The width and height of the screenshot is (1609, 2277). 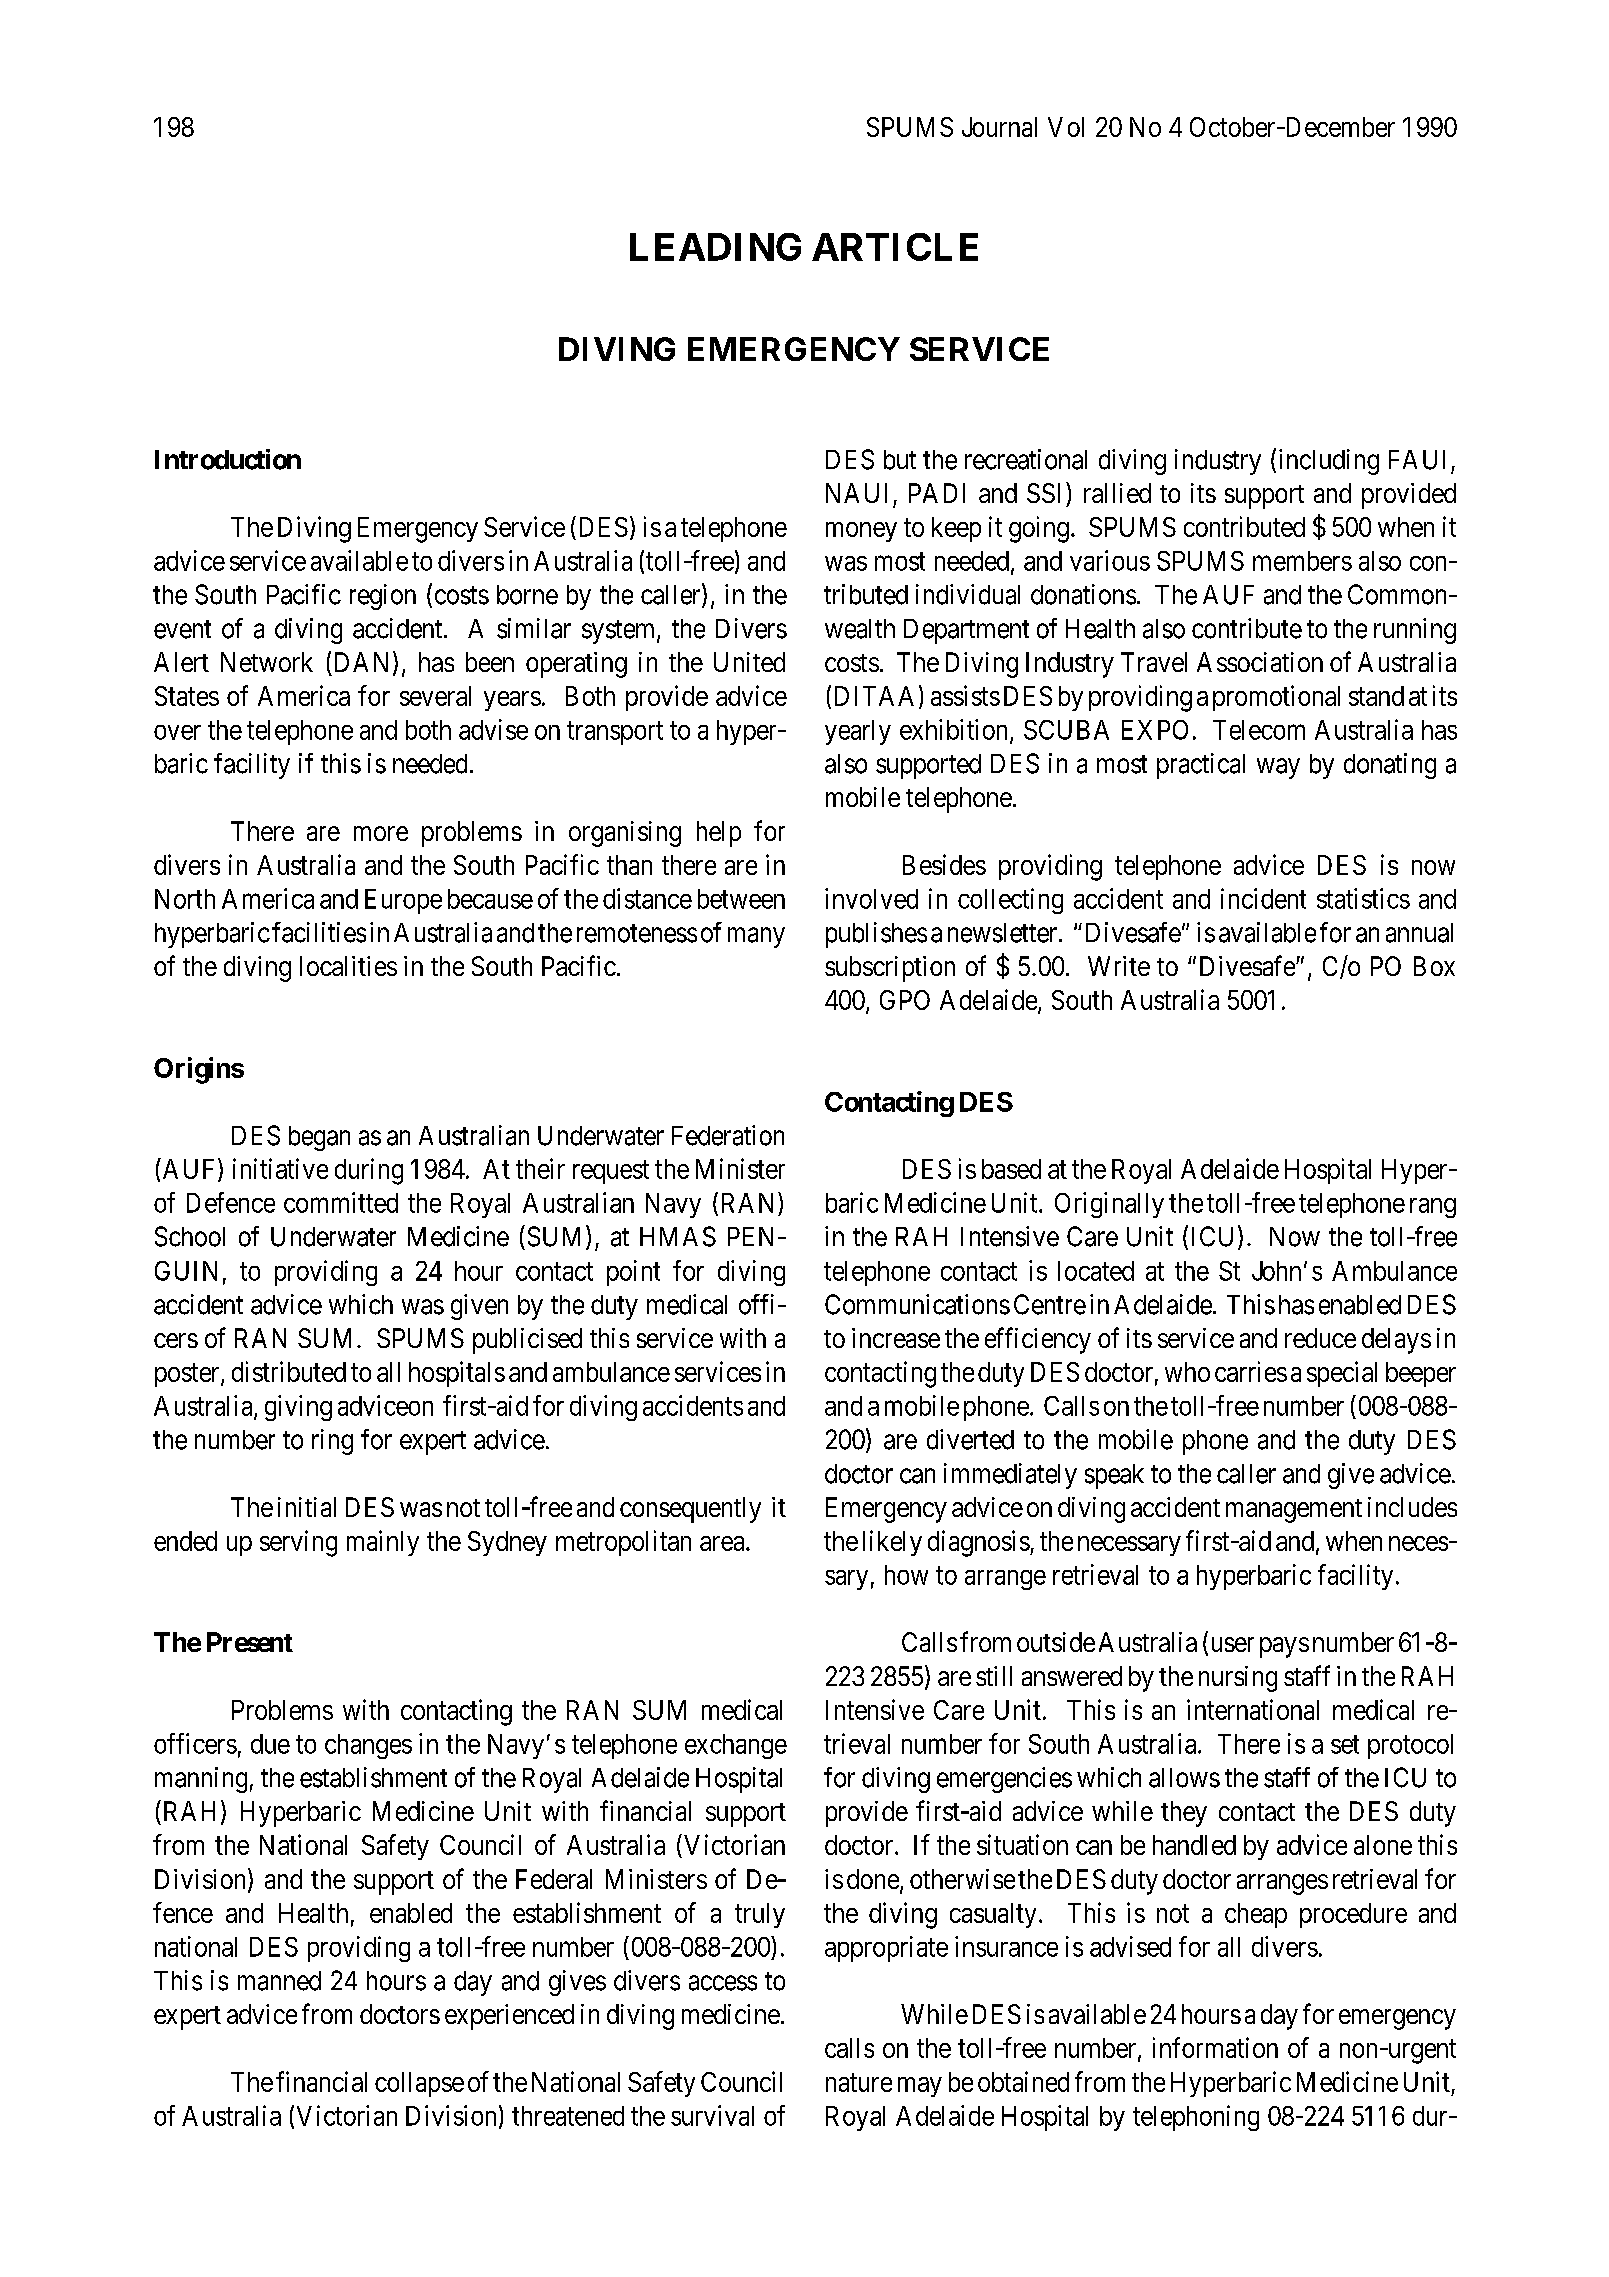 What do you see at coordinates (859, 2083) in the screenshot?
I see `nature` at bounding box center [859, 2083].
